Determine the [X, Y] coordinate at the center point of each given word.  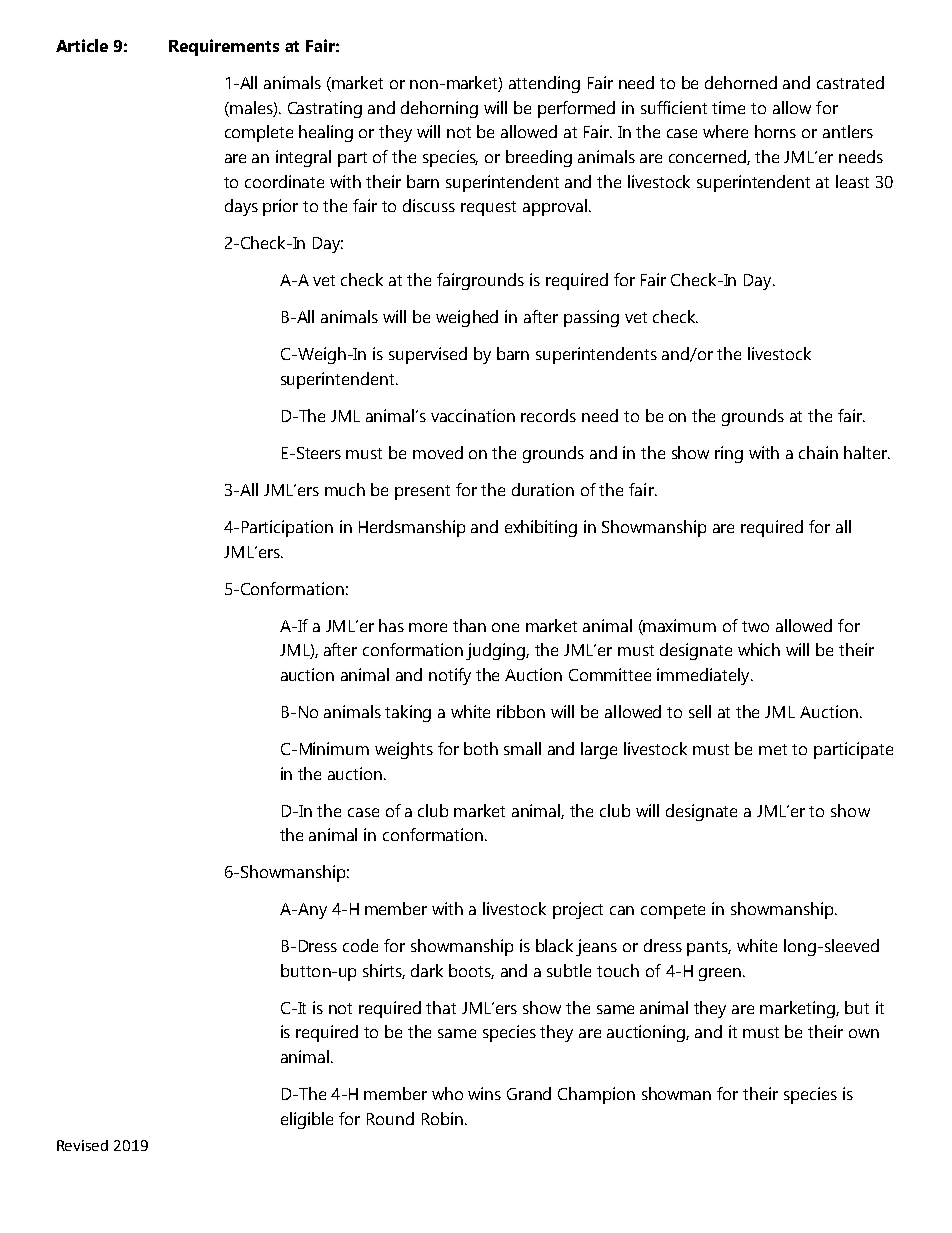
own [864, 1033]
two [755, 626]
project [578, 910]
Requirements [224, 47]
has [391, 625]
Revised [82, 1145]
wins [484, 1093]
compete [673, 911]
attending [544, 84]
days [241, 207]
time [728, 107]
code [360, 945]
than [469, 625]
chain [818, 452]
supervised [428, 355]
